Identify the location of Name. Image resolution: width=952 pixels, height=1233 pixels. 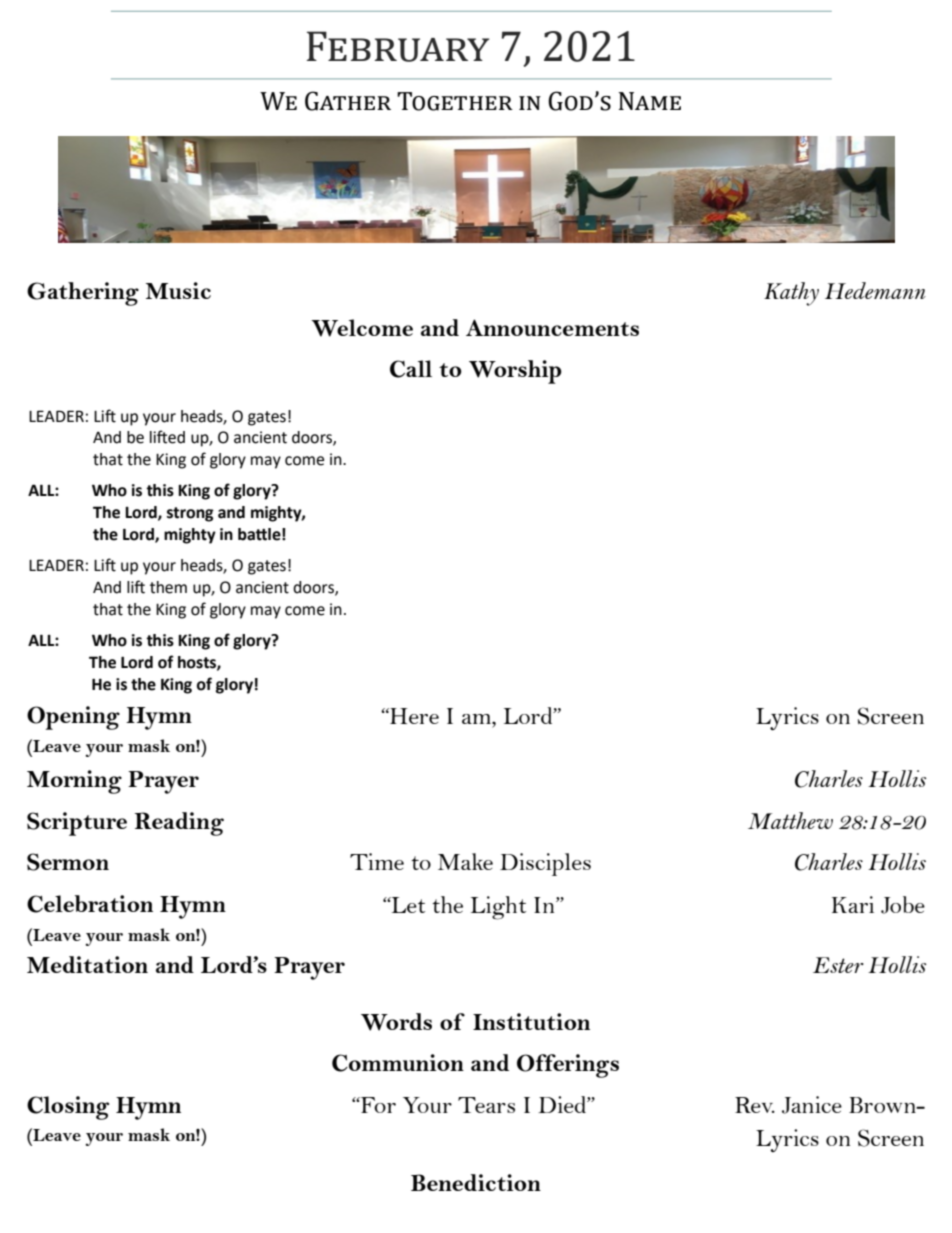
(650, 101).
